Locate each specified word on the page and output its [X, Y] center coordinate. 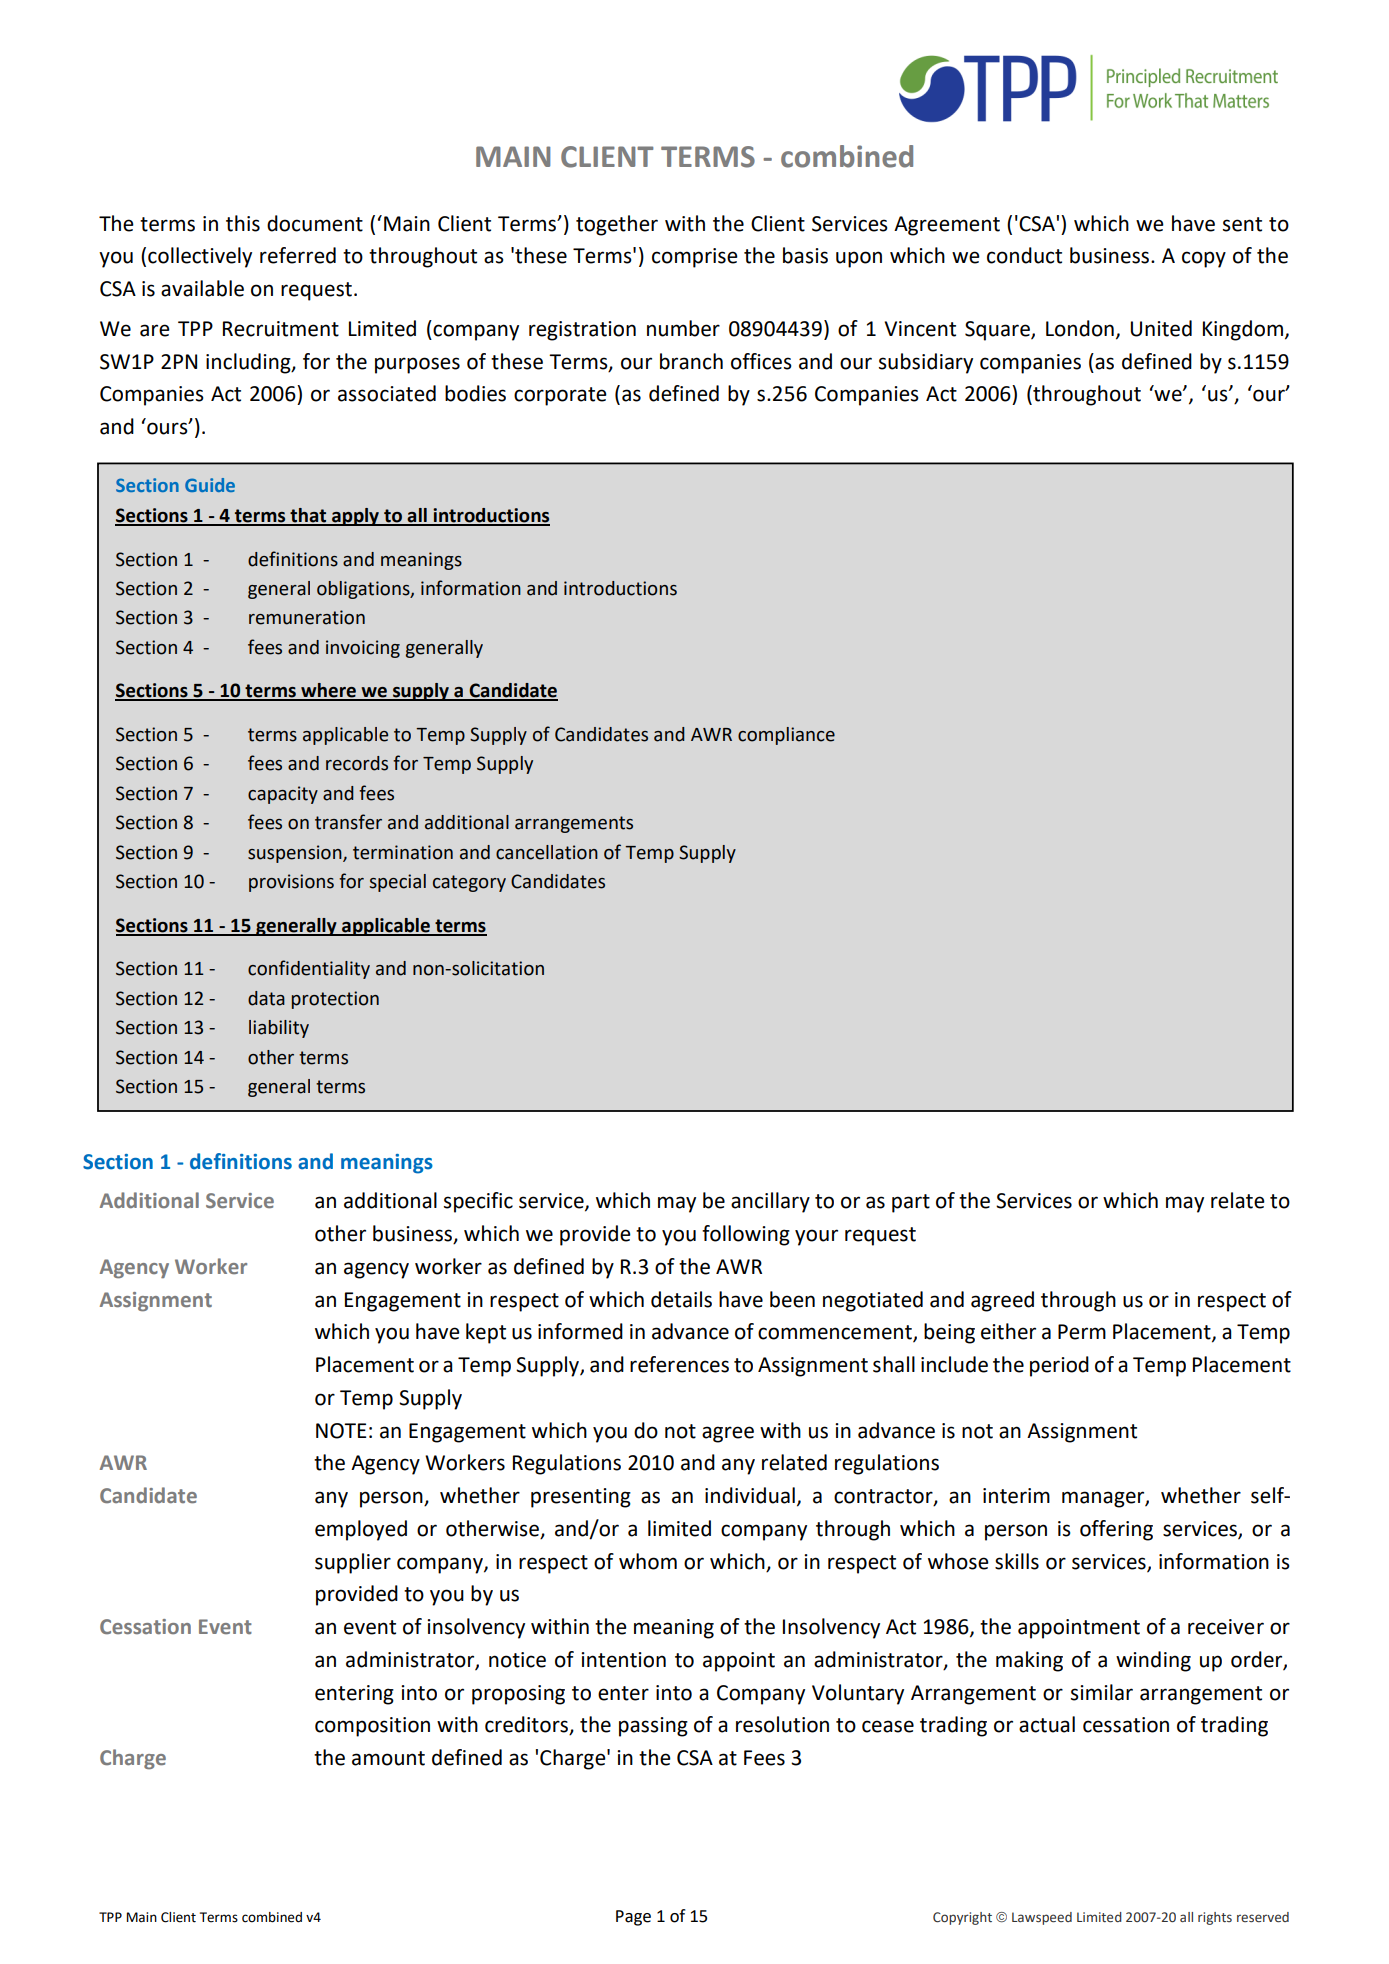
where [328, 691]
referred [298, 255]
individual [750, 1495]
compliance [786, 736]
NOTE [341, 1431]
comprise [695, 258]
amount [388, 1758]
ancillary [770, 1202]
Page [633, 1918]
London [1080, 328]
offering [1116, 1530]
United [1161, 328]
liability [279, 1029]
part [911, 1203]
